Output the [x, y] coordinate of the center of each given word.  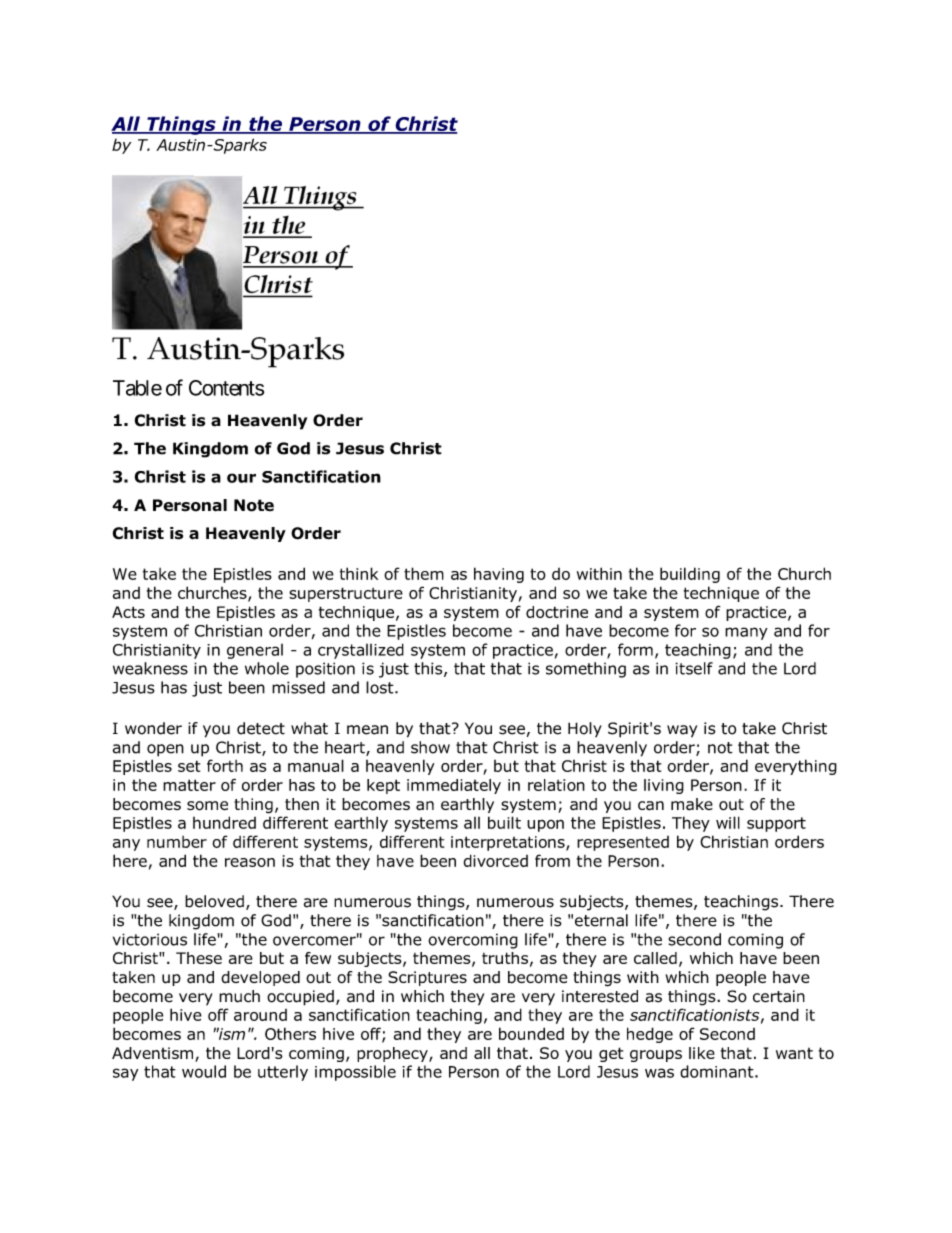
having [499, 575]
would [204, 1071]
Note [254, 505]
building [690, 575]
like [702, 1053]
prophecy [393, 1054]
